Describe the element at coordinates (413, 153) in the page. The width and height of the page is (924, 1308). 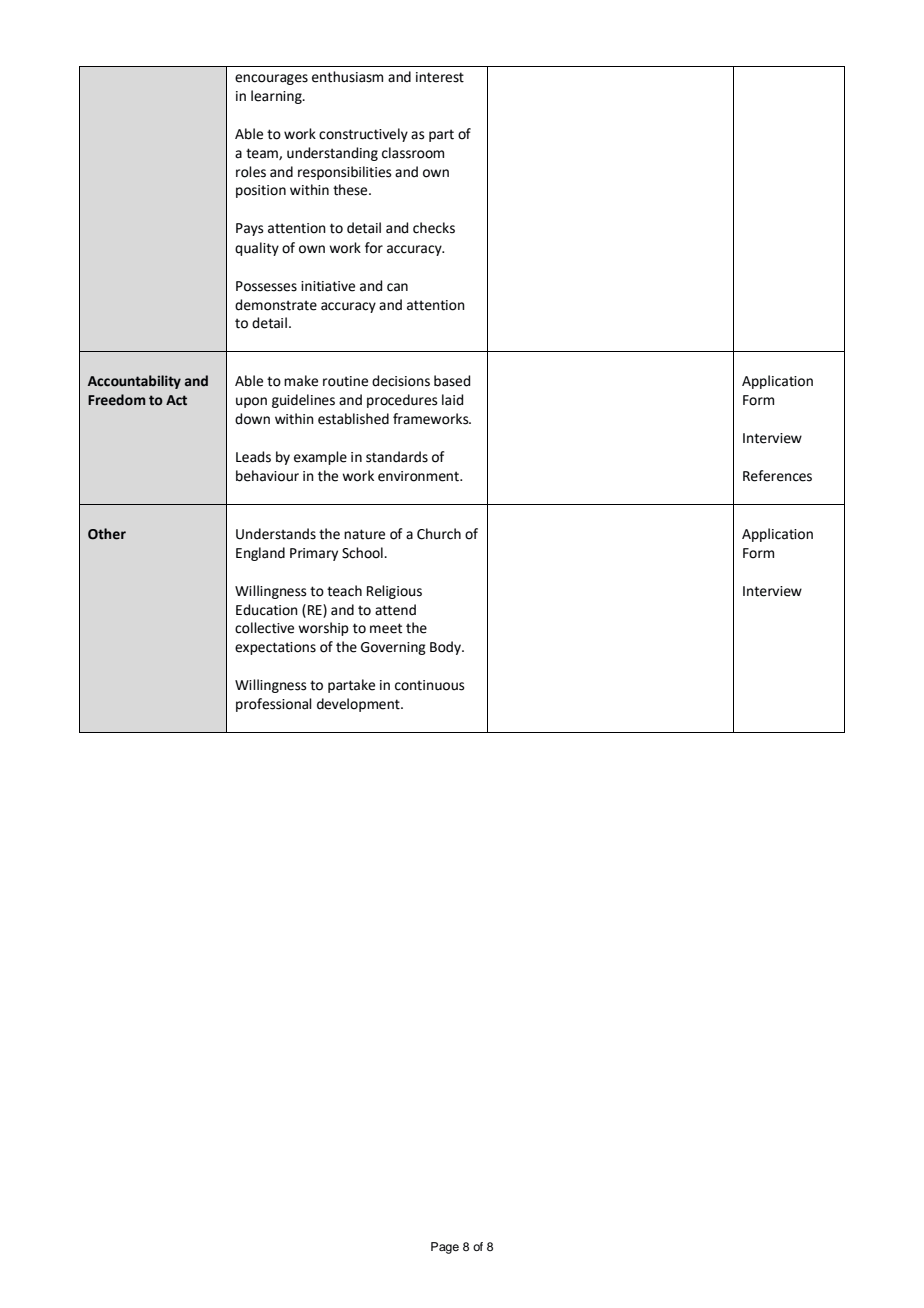
I see `classroom` at that location.
